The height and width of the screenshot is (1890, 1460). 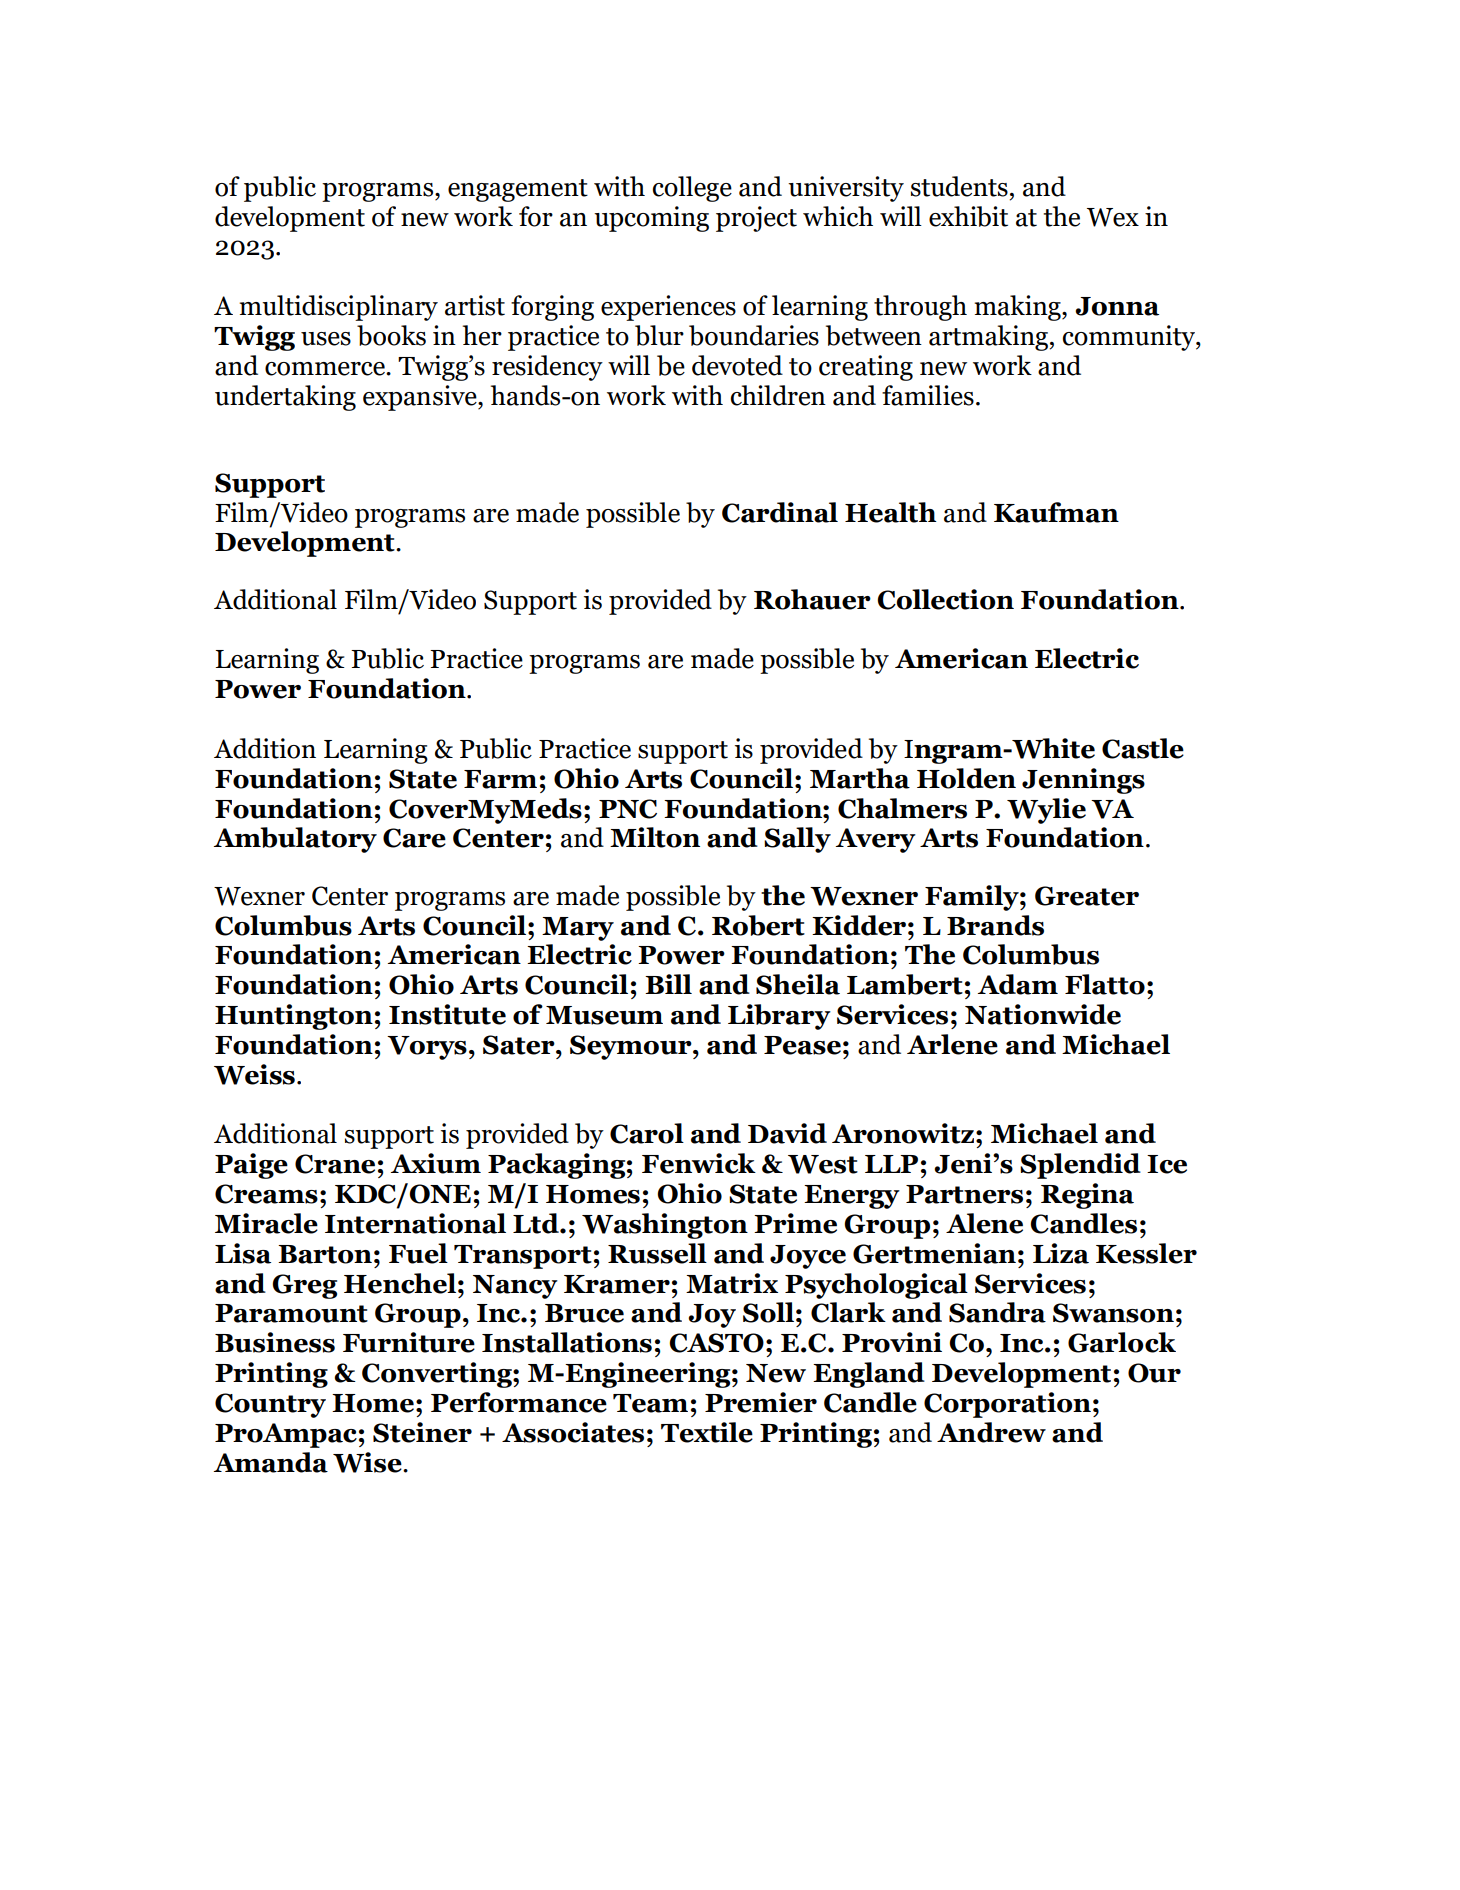 What do you see at coordinates (295, 840) in the screenshot?
I see `Ambulatory` at bounding box center [295, 840].
